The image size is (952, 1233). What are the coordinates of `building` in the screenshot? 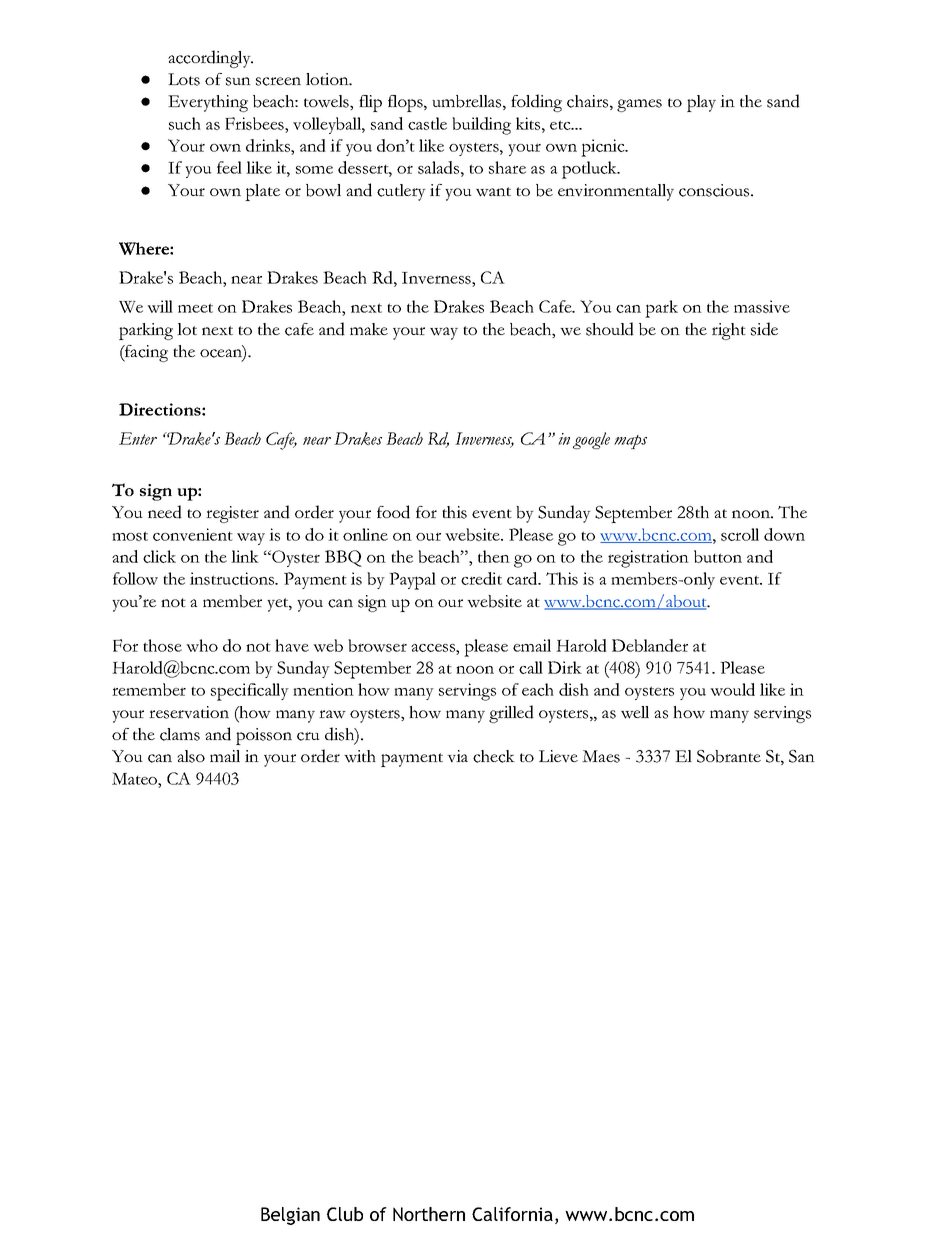 It's located at (481, 126).
